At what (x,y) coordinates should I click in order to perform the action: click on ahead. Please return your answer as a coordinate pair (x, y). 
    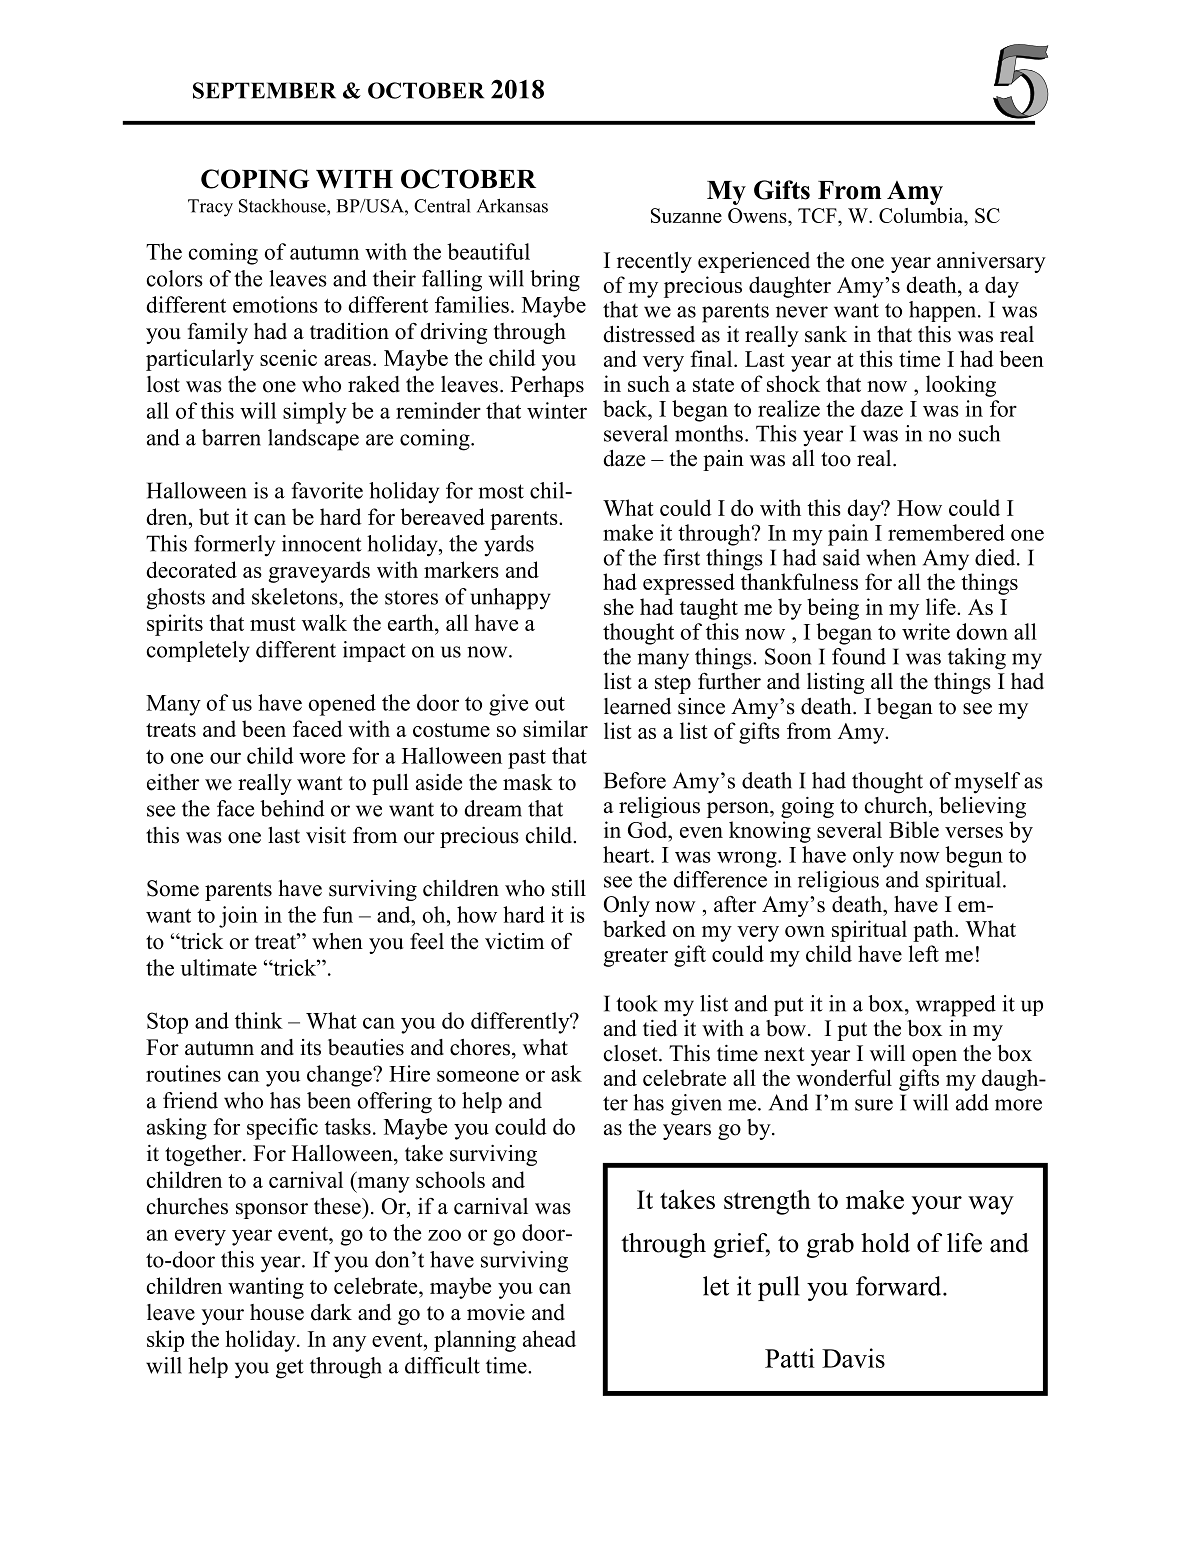
    Looking at the image, I should click on (549, 1338).
